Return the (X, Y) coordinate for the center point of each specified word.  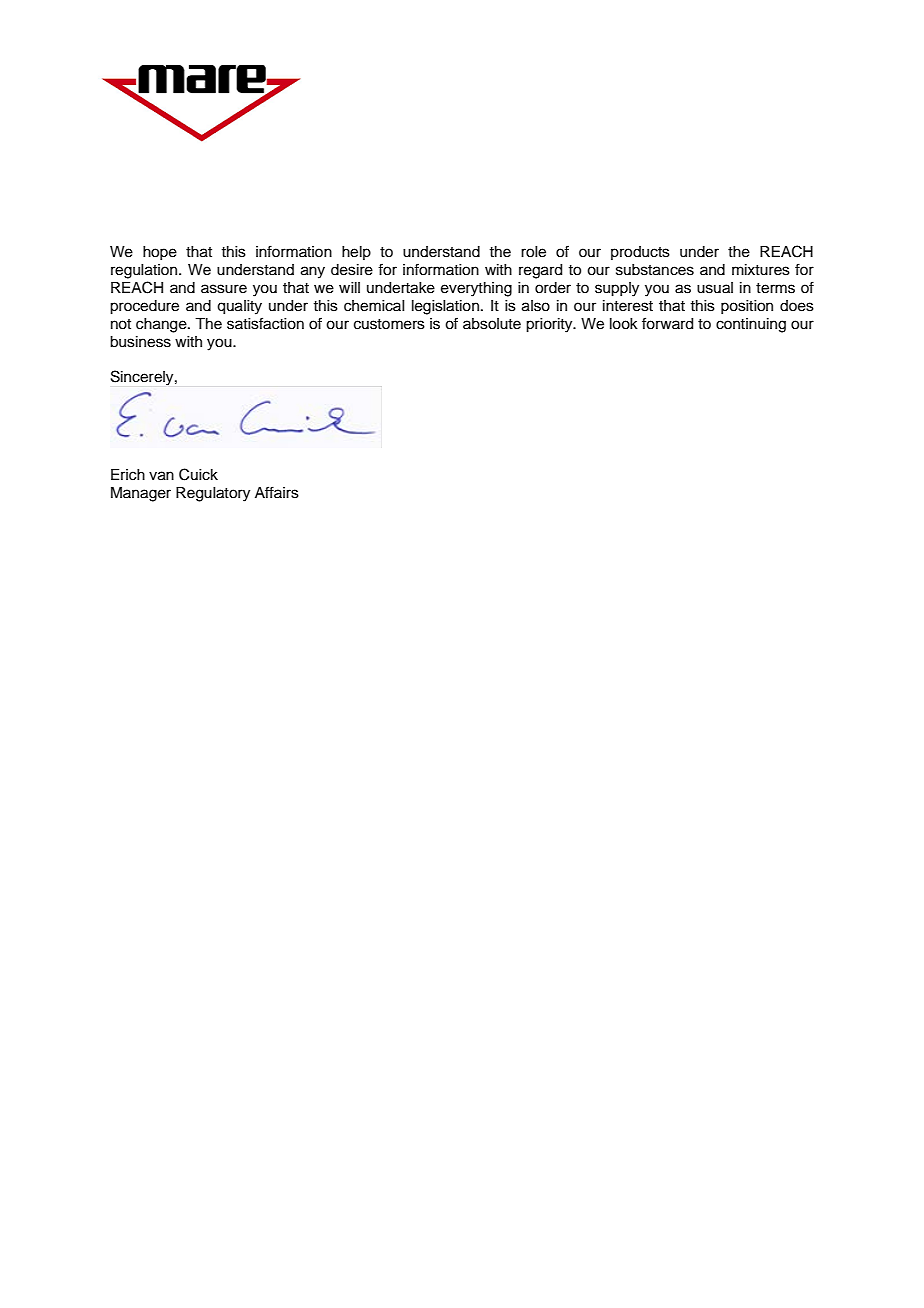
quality (239, 307)
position (747, 307)
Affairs (277, 492)
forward (667, 323)
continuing (751, 325)
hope (160, 253)
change (162, 325)
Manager (141, 494)
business (140, 342)
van (161, 476)
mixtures (761, 270)
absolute (492, 324)
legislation (445, 307)
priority (550, 325)
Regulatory (213, 494)
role (533, 252)
